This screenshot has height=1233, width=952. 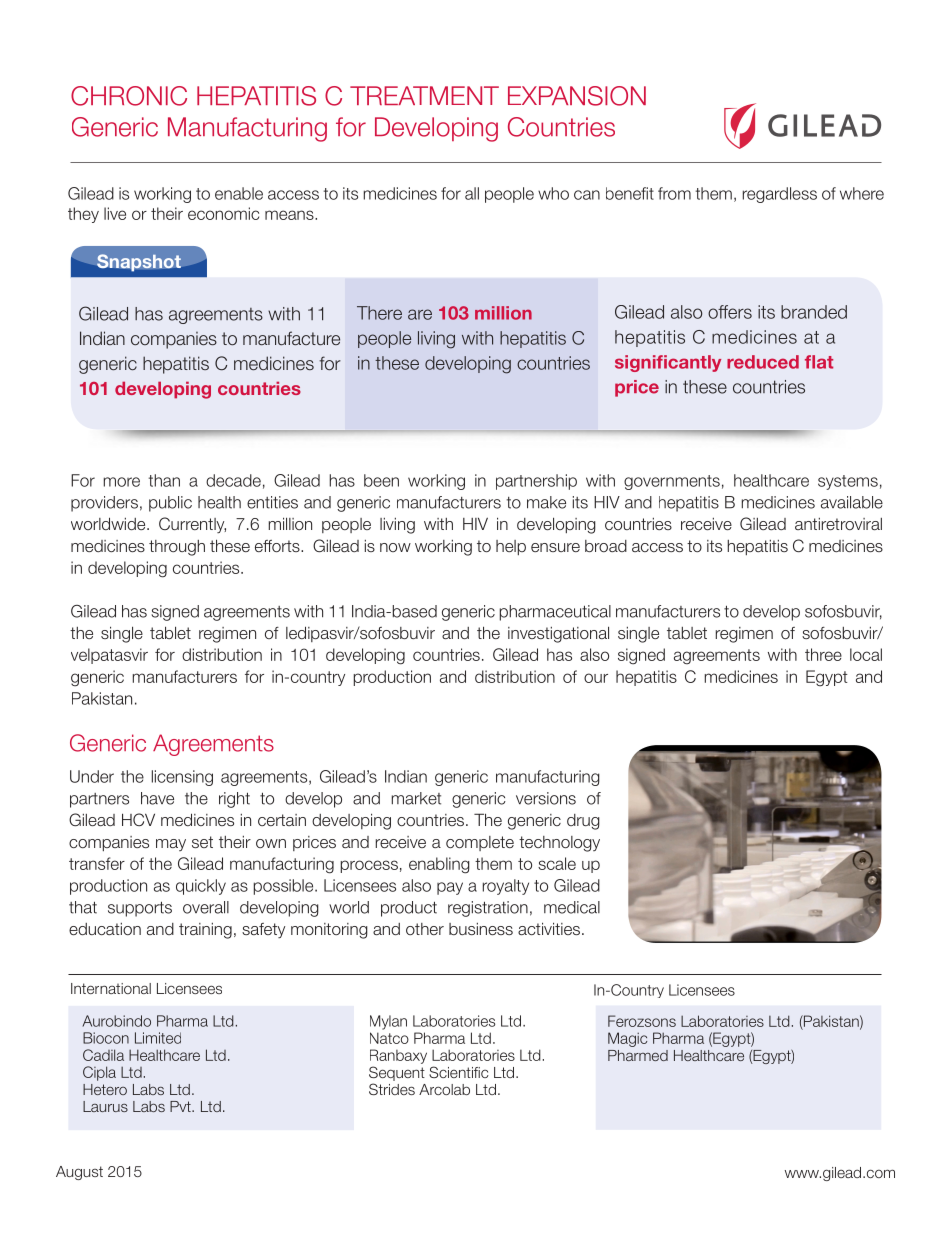 I want to click on TREATMENT, so click(x=424, y=95).
